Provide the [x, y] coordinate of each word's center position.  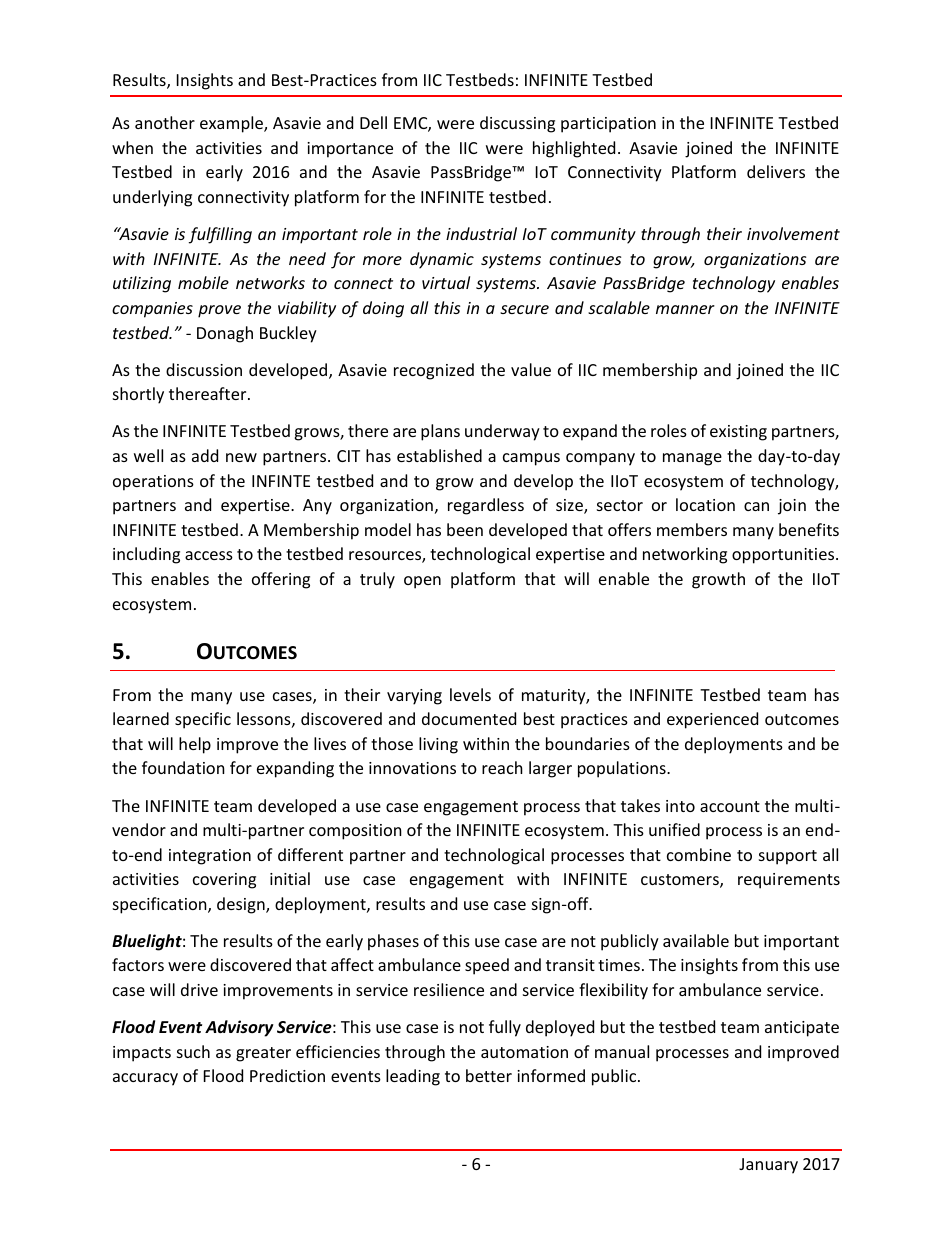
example [232, 124]
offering [281, 580]
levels [470, 694]
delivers [776, 171]
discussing [517, 124]
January [768, 1166]
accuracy [145, 1079]
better [489, 1075]
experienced [712, 720]
